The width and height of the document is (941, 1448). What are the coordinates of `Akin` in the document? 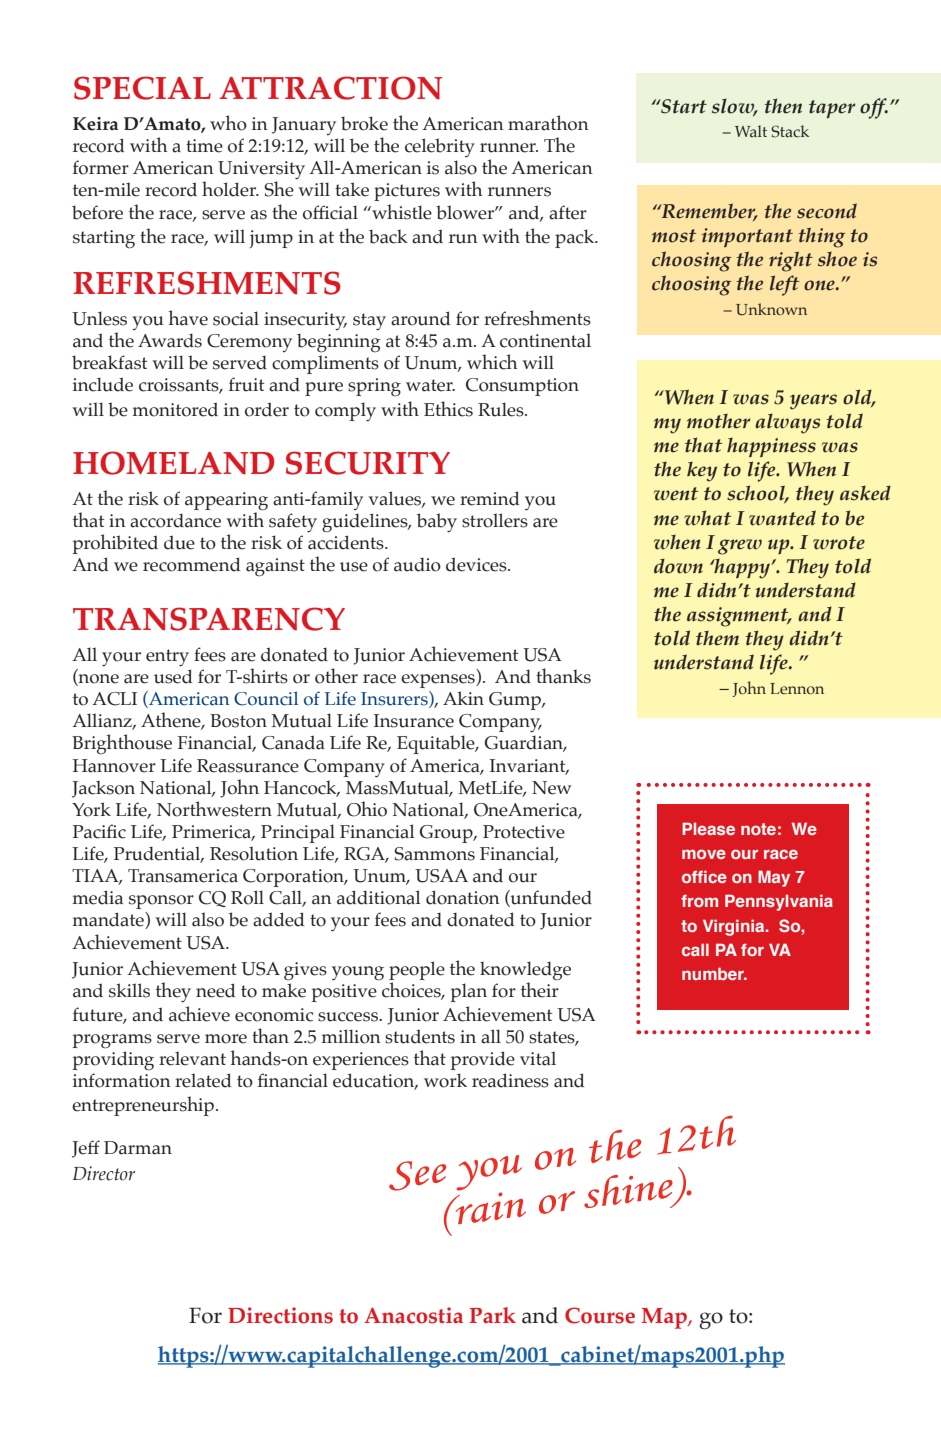 It's located at (463, 698).
